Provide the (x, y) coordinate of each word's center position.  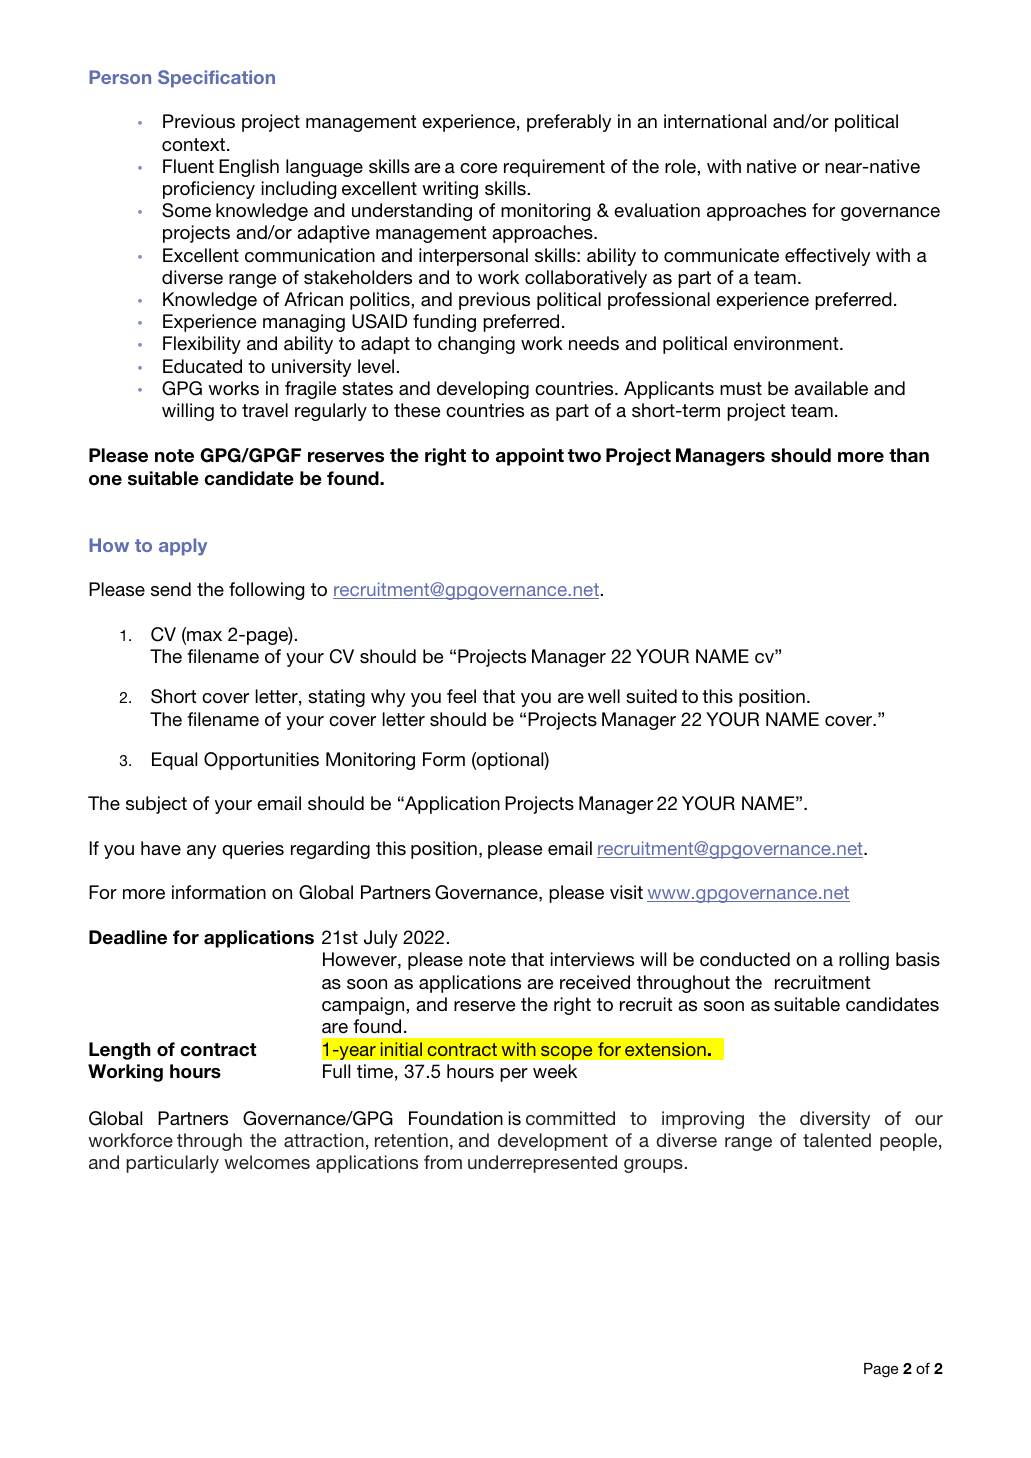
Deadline (128, 937)
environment (787, 343)
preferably (569, 123)
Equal (174, 761)
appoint (530, 457)
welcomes (267, 1162)
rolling (864, 961)
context (195, 144)
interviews (592, 959)
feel (461, 696)
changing (476, 345)
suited (651, 696)
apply (183, 547)
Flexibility (202, 345)
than (909, 455)
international (715, 121)
